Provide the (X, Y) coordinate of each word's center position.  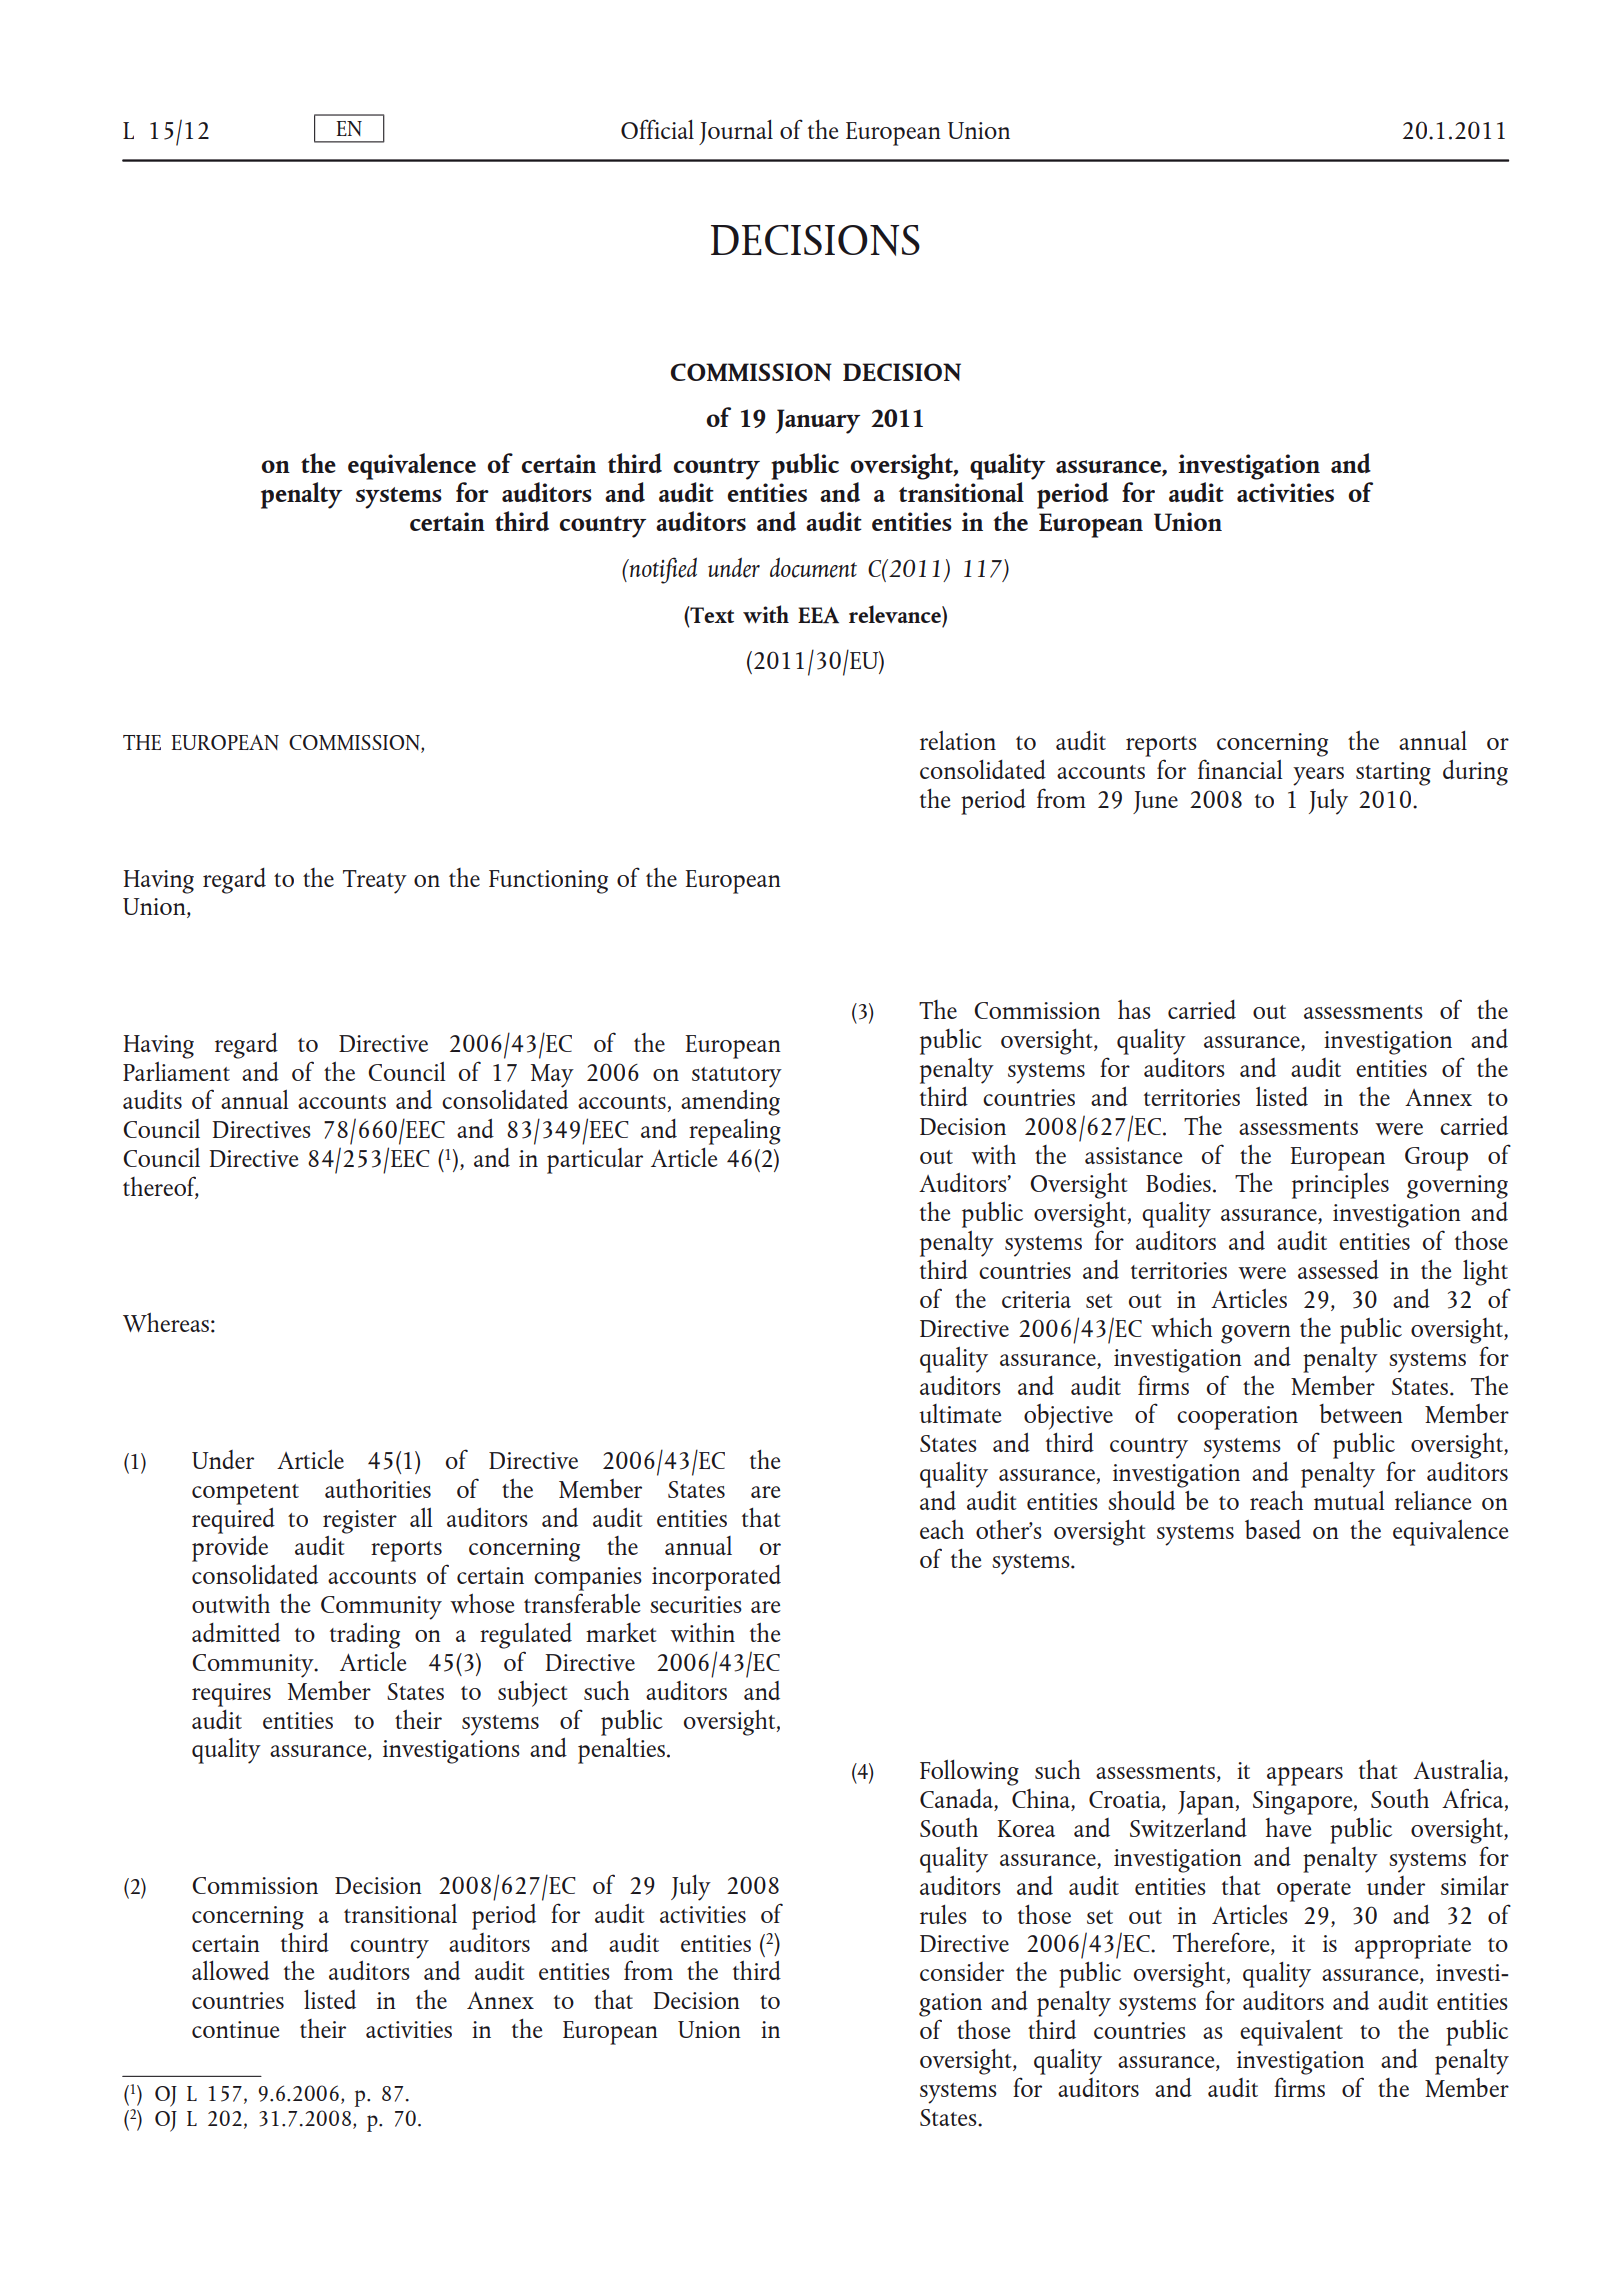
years (1318, 776)
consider (962, 1971)
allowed (230, 1970)
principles (1340, 1186)
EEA (818, 615)
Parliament (176, 1071)
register (360, 1523)
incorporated (716, 1578)
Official (657, 129)
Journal (736, 132)
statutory (737, 1078)
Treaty (375, 882)
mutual (1349, 1500)
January (818, 421)
